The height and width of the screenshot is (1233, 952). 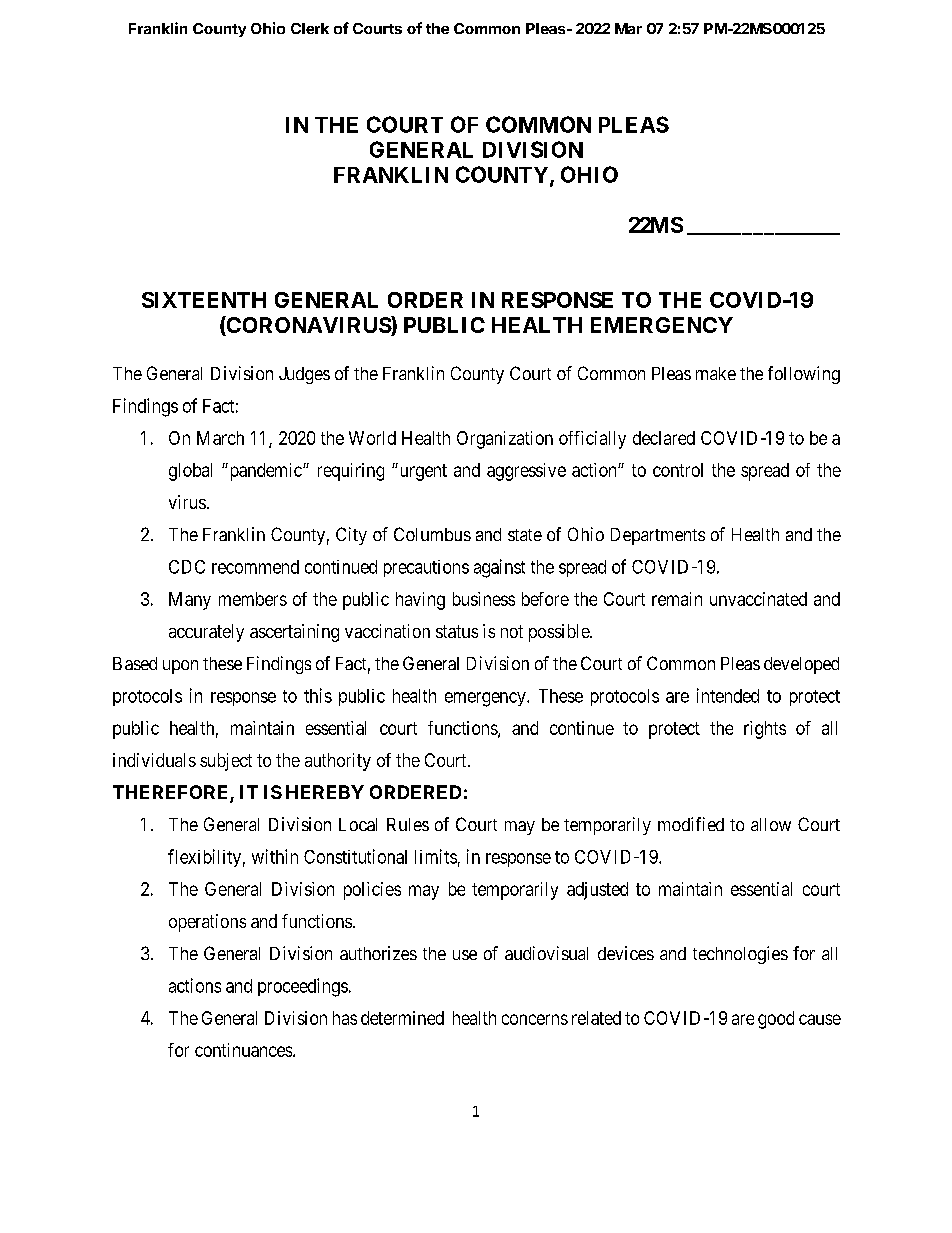 What do you see at coordinates (204, 300) in the screenshot?
I see `SIXTEENTH` at bounding box center [204, 300].
